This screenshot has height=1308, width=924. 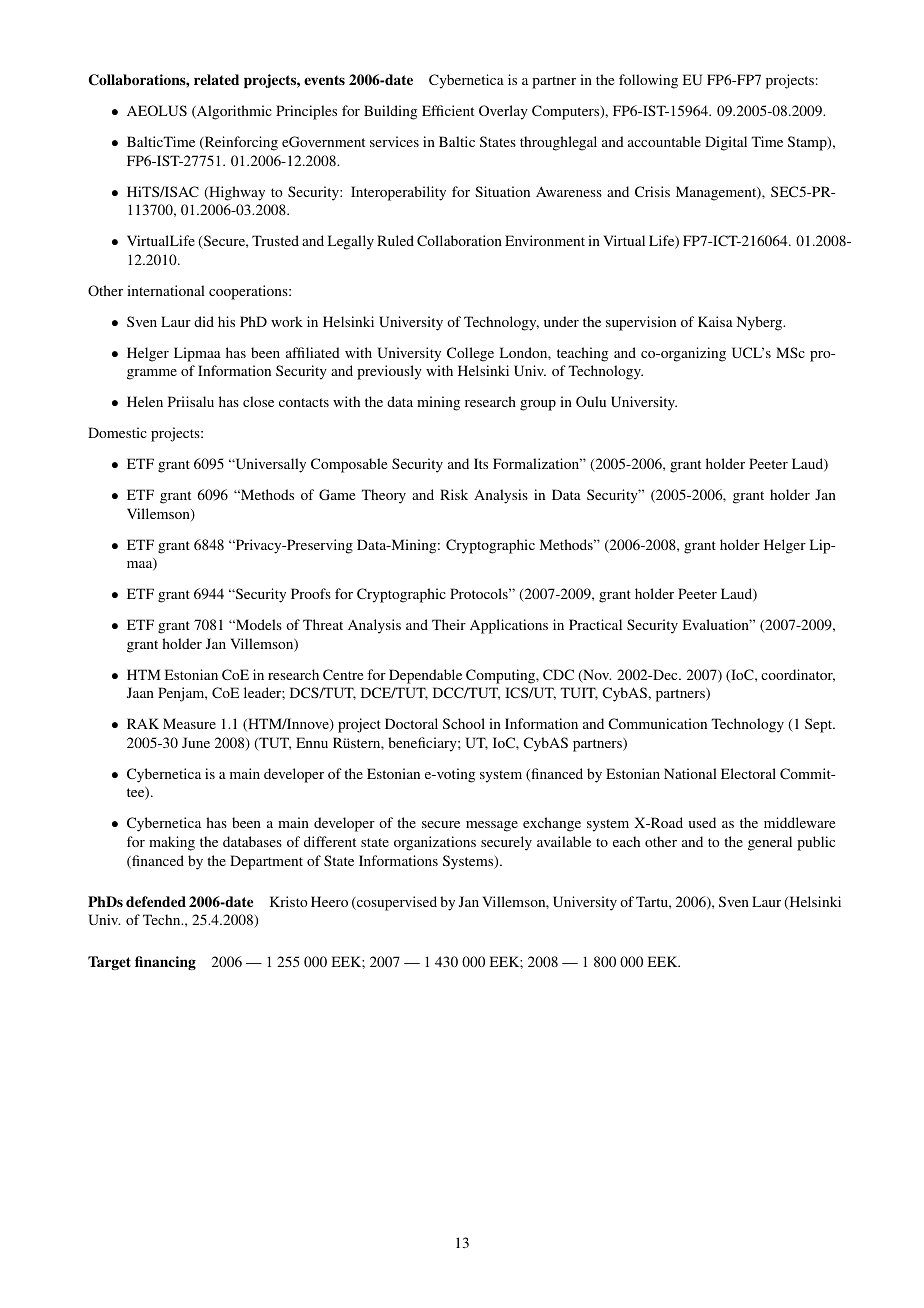 What do you see at coordinates (165, 963) in the screenshot?
I see `financing` at bounding box center [165, 963].
